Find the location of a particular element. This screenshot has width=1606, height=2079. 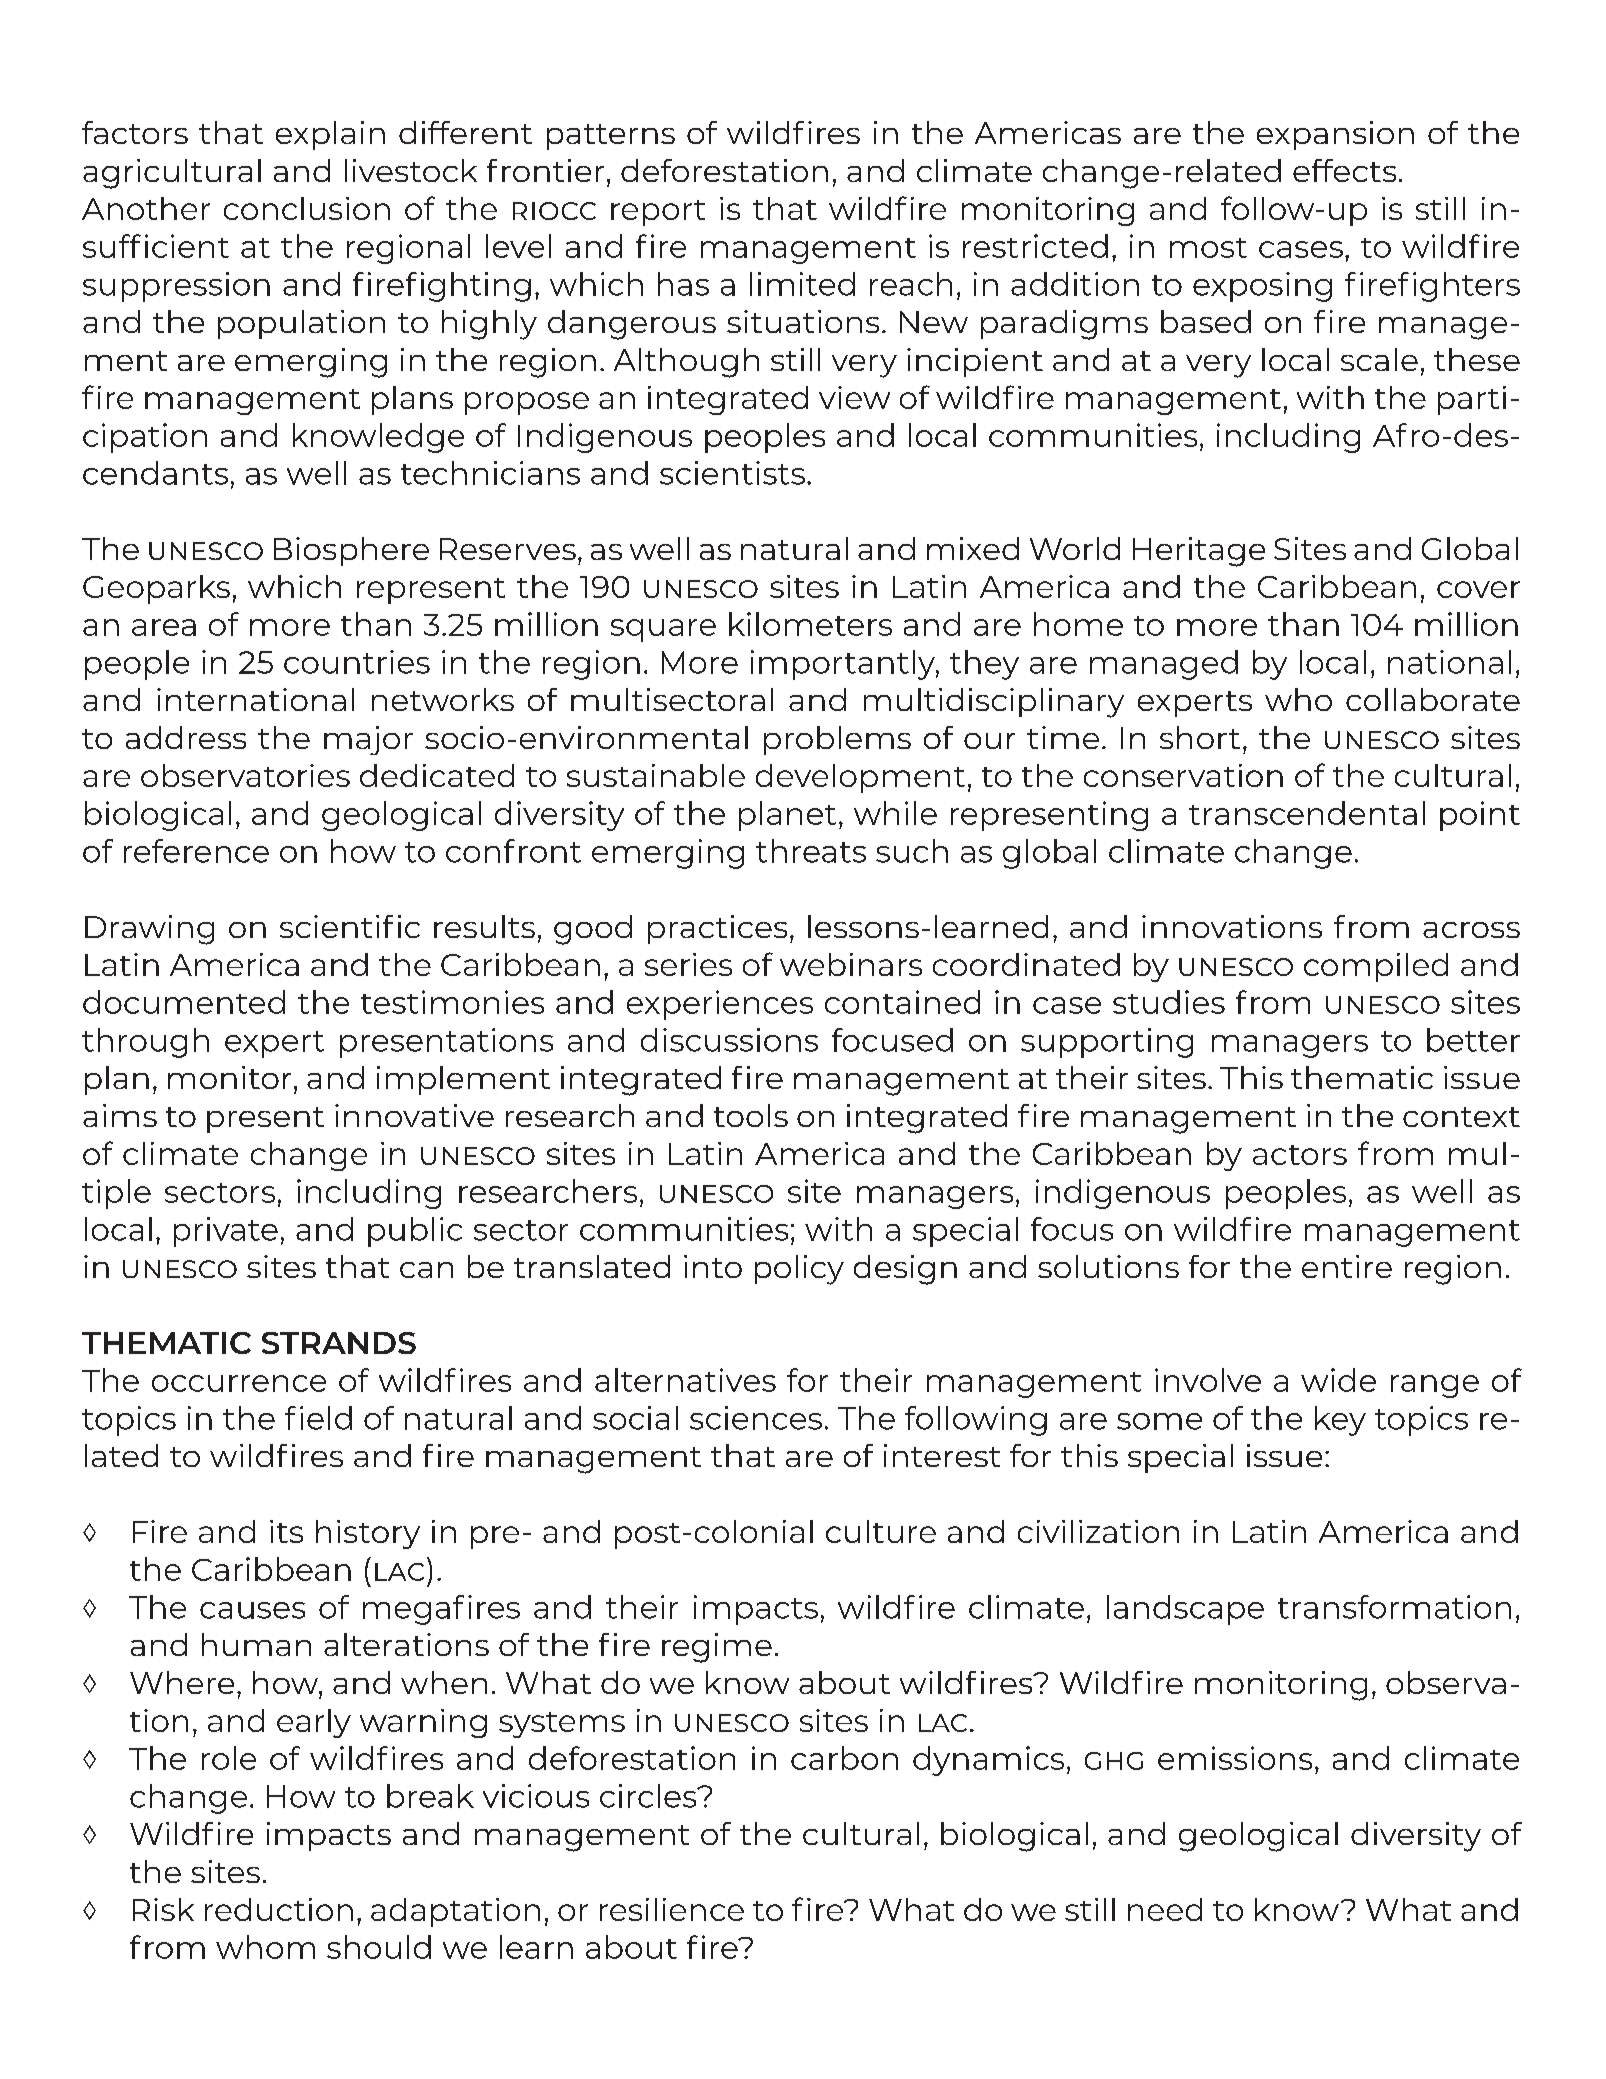

transcendental is located at coordinates (1307, 813).
